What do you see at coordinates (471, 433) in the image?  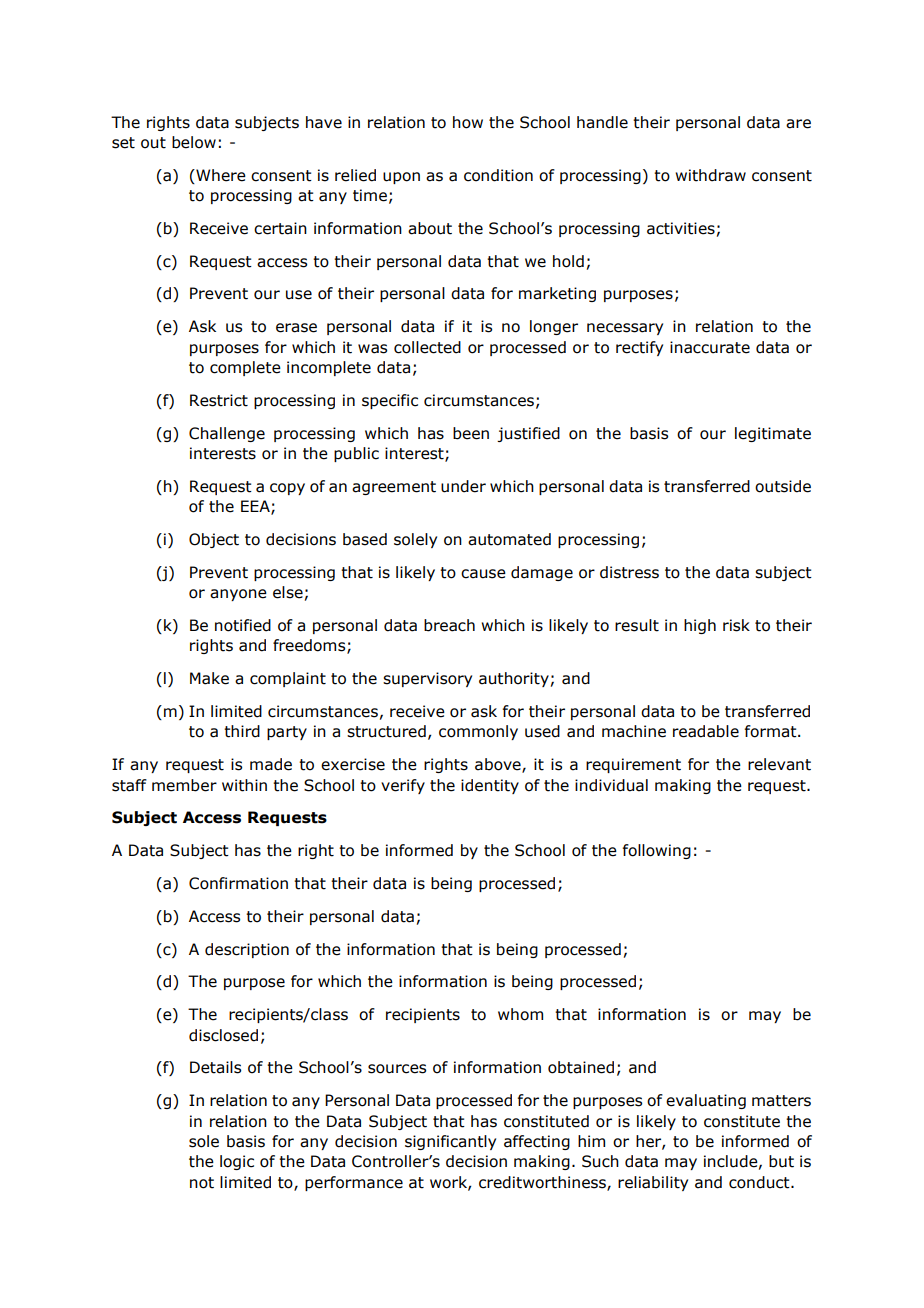 I see `been` at bounding box center [471, 433].
